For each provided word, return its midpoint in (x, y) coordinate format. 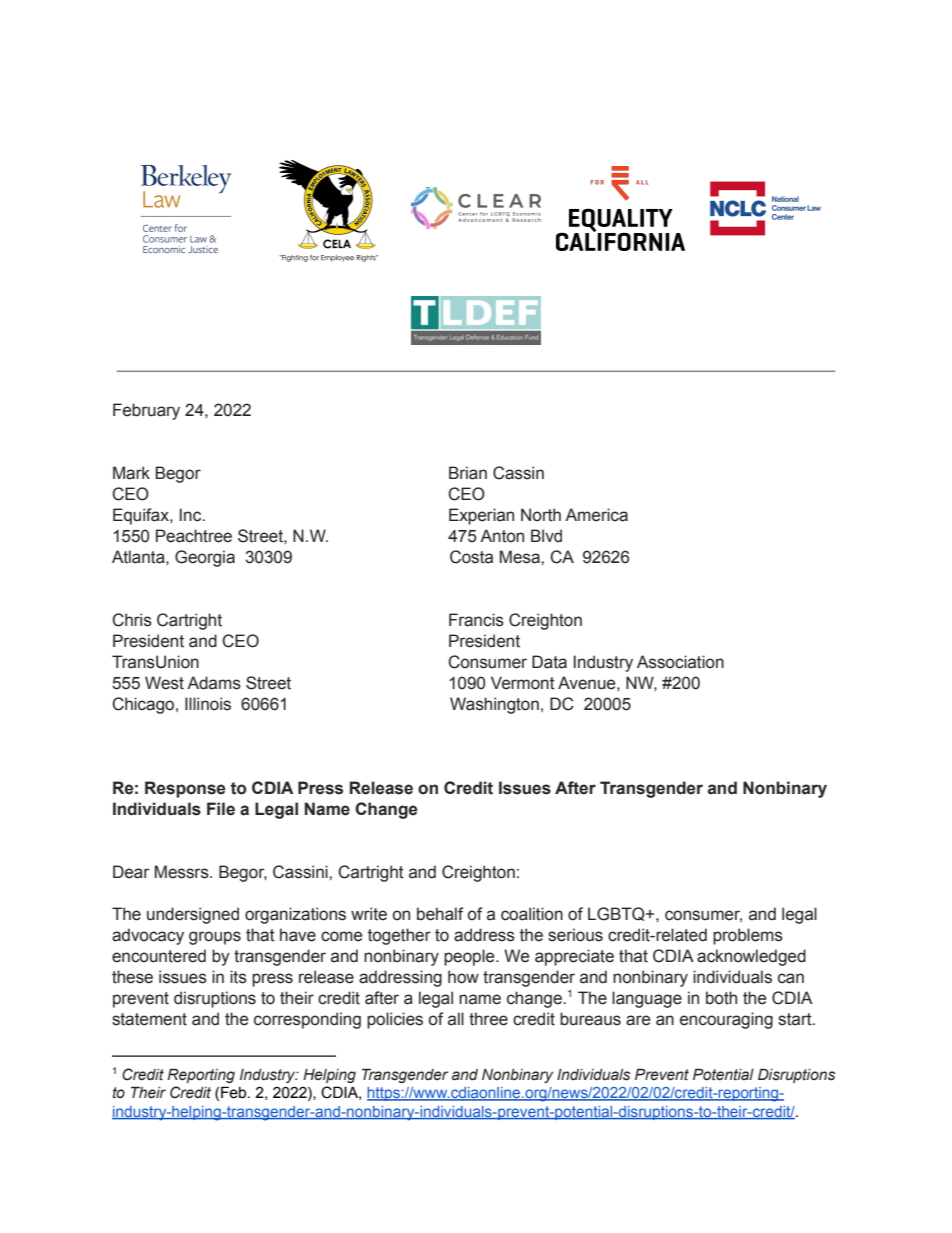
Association (680, 662)
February (146, 411)
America (596, 515)
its (238, 977)
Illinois (208, 704)
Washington (494, 705)
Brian (468, 473)
